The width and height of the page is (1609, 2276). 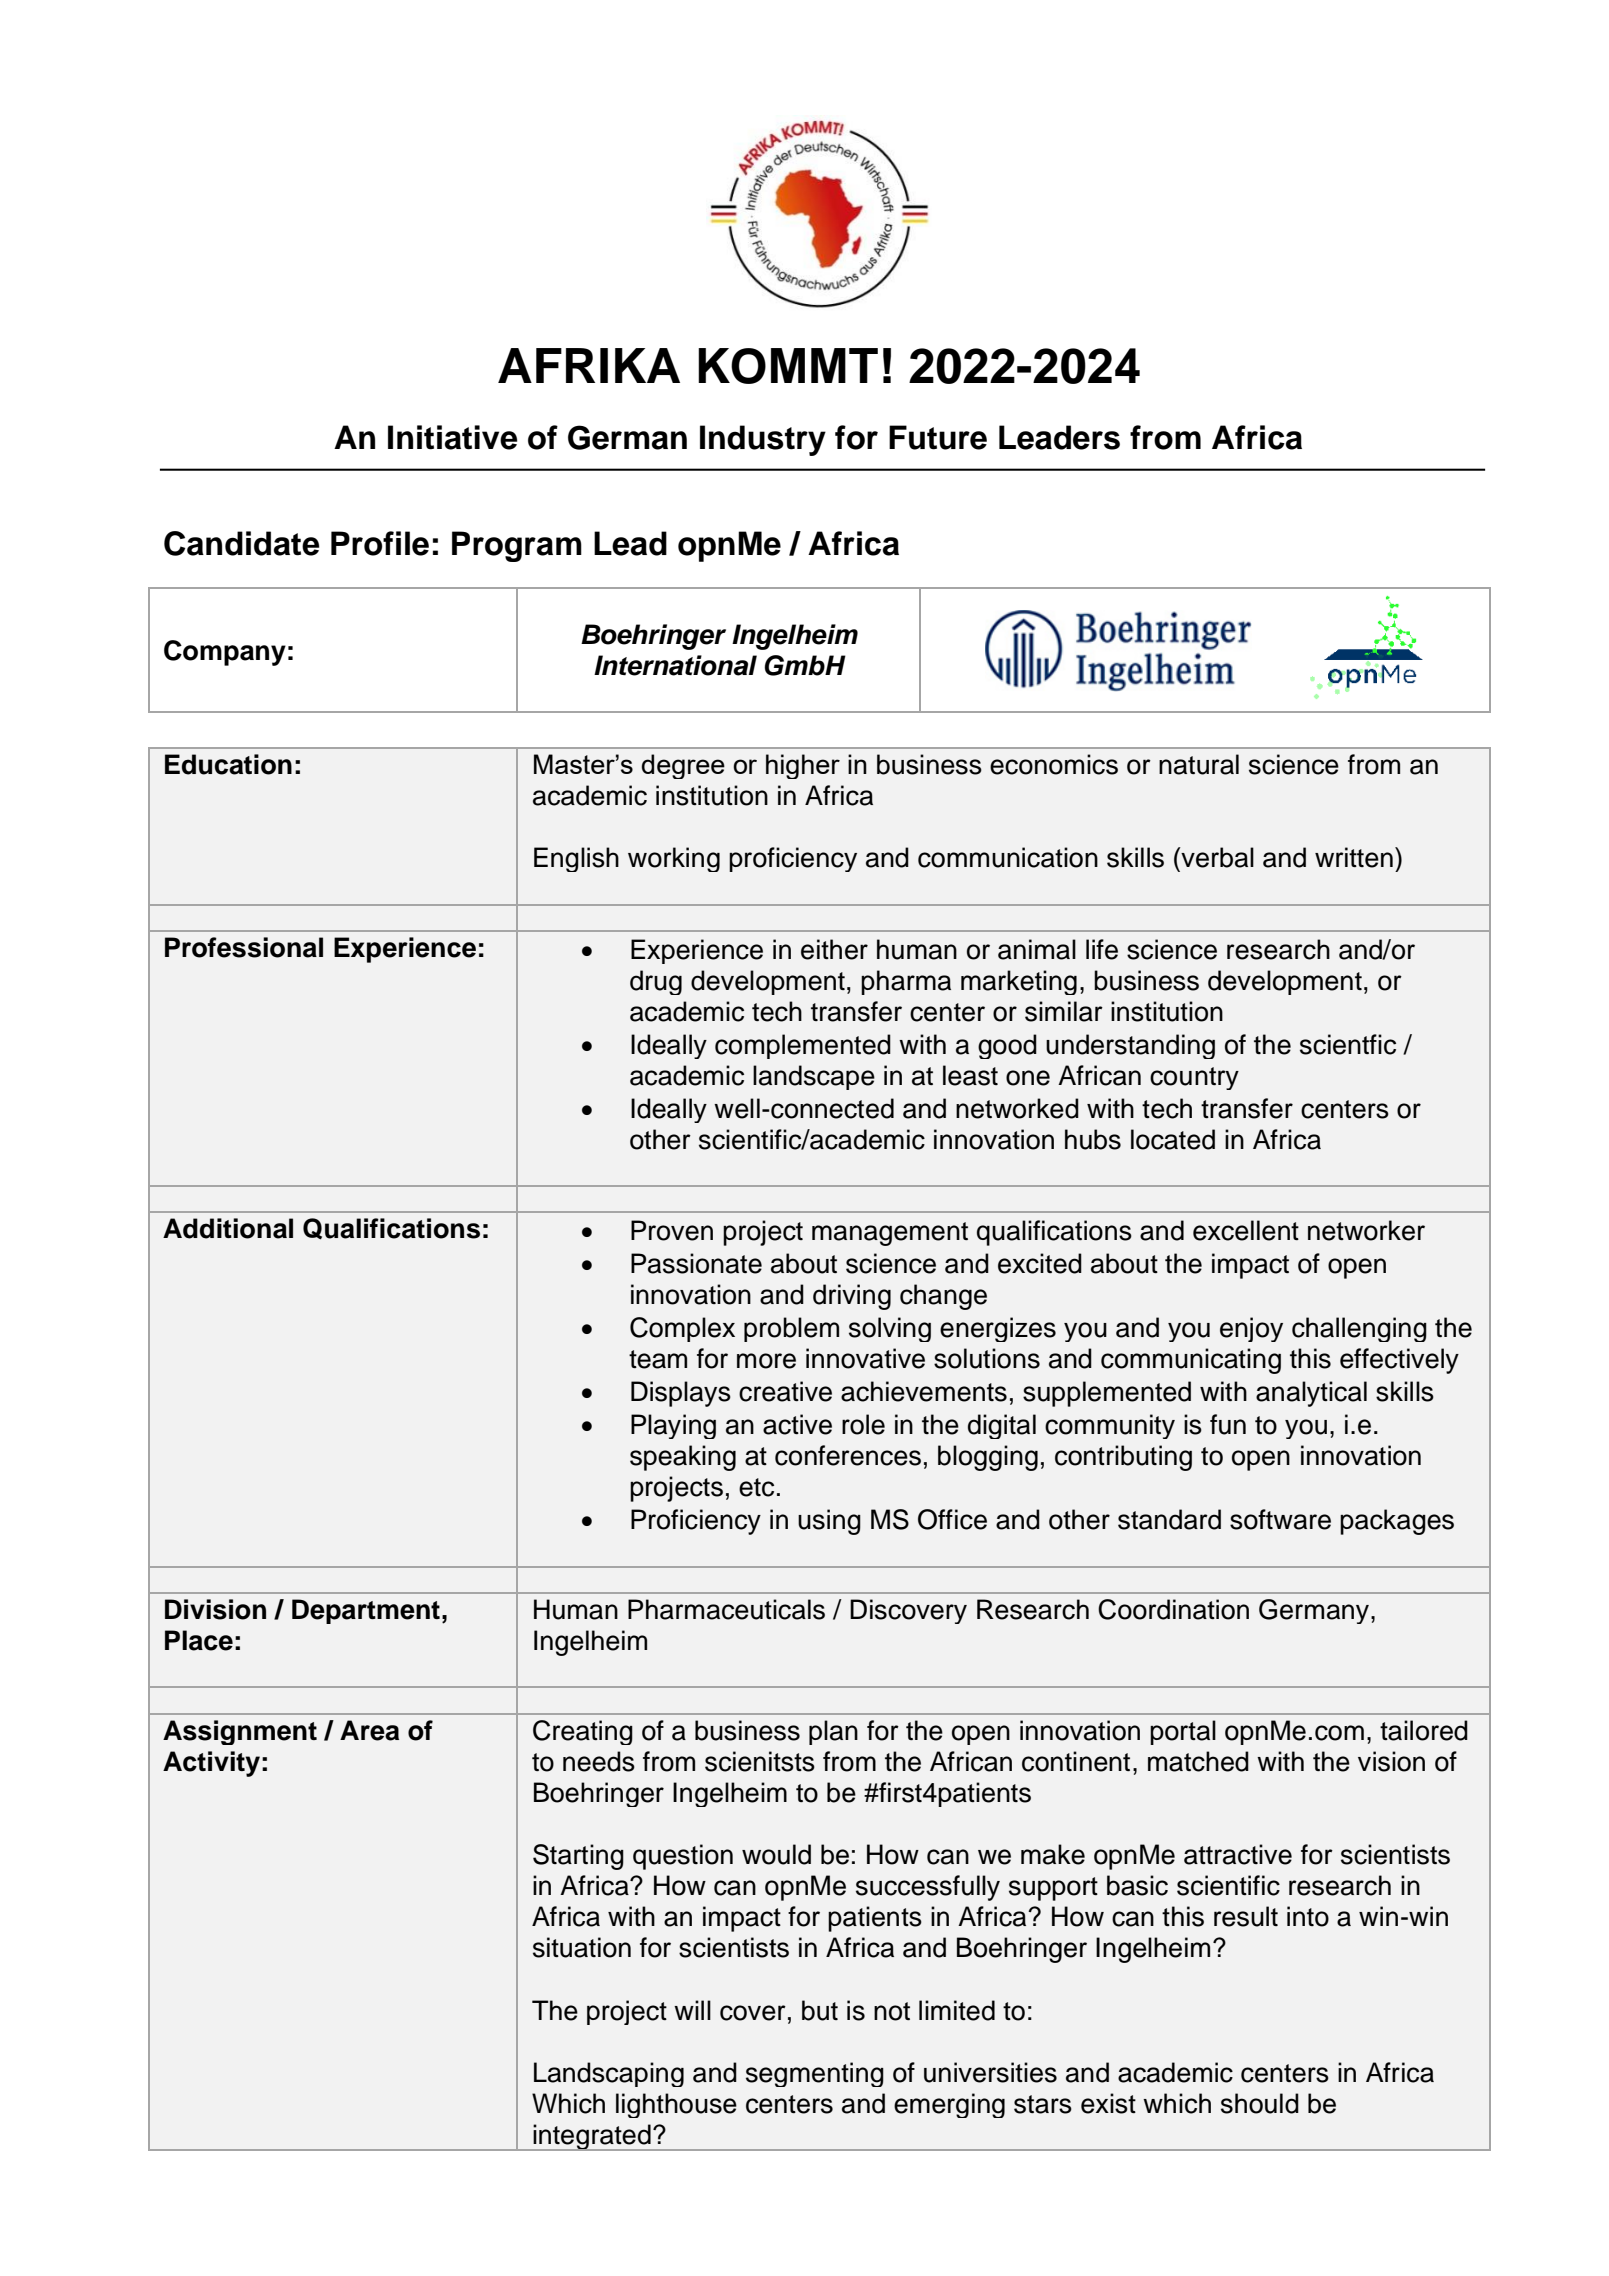 What do you see at coordinates (592, 2137) in the page?
I see `integrated` at bounding box center [592, 2137].
